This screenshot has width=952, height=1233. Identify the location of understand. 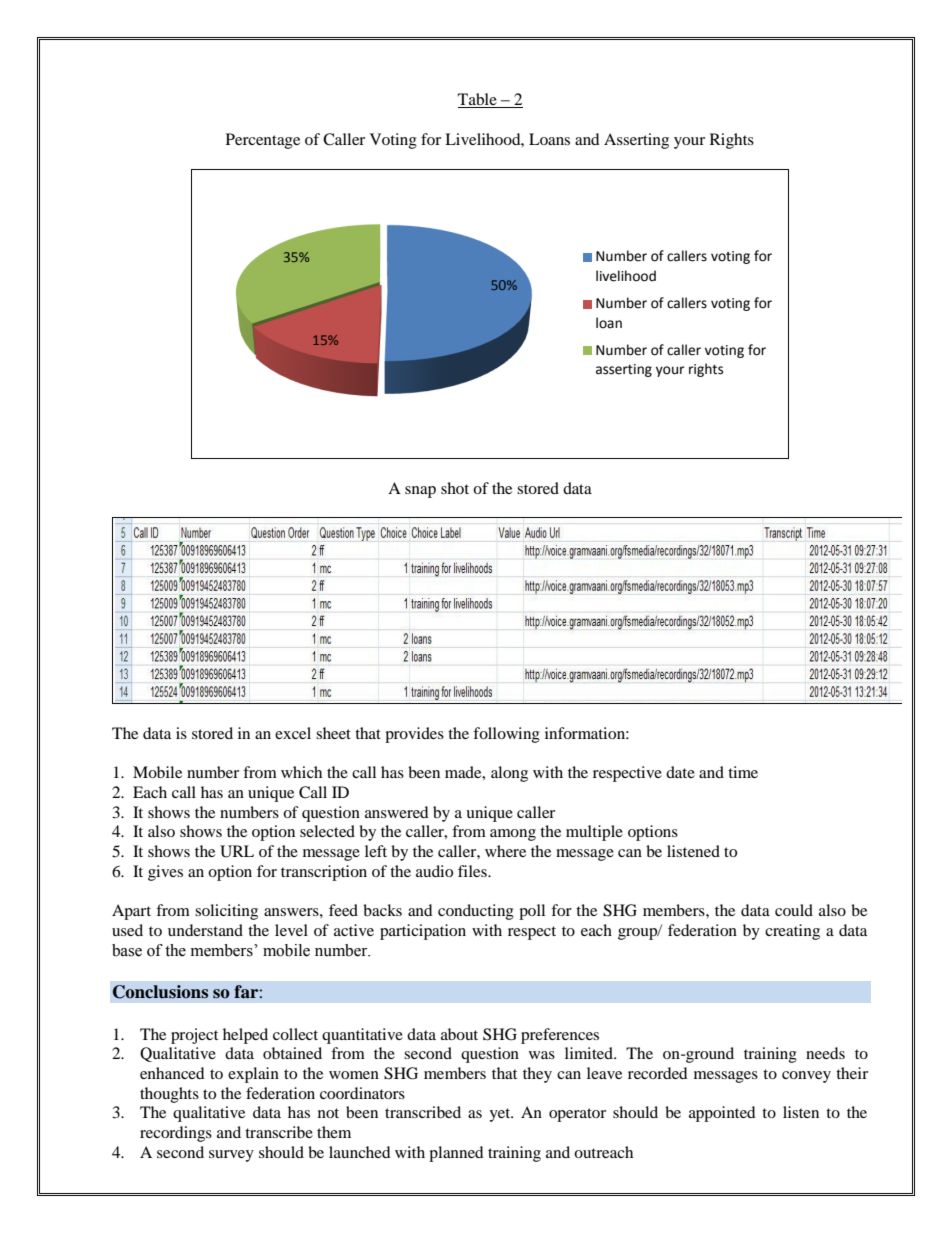
(205, 930).
